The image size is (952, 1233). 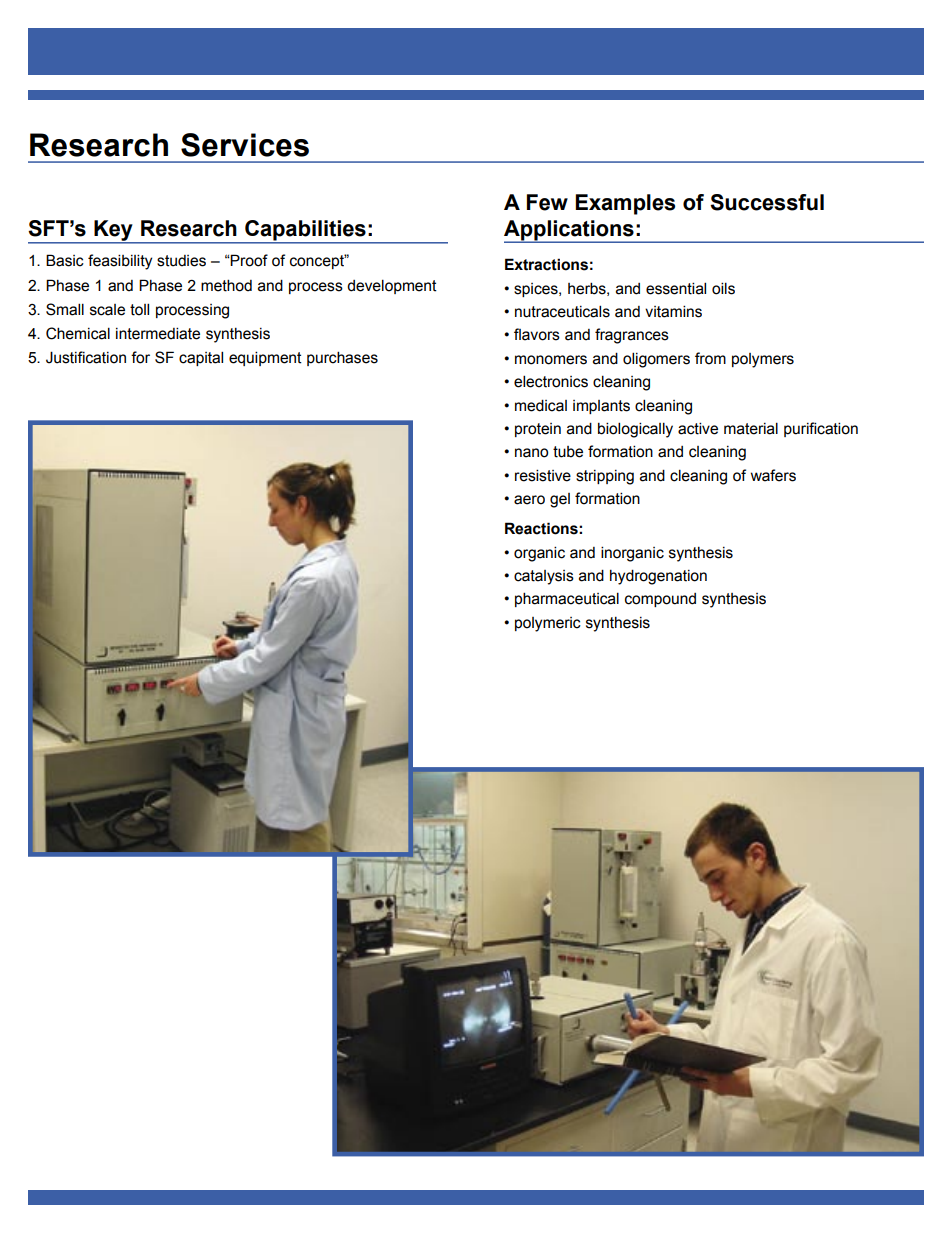 I want to click on studies, so click(x=181, y=261).
